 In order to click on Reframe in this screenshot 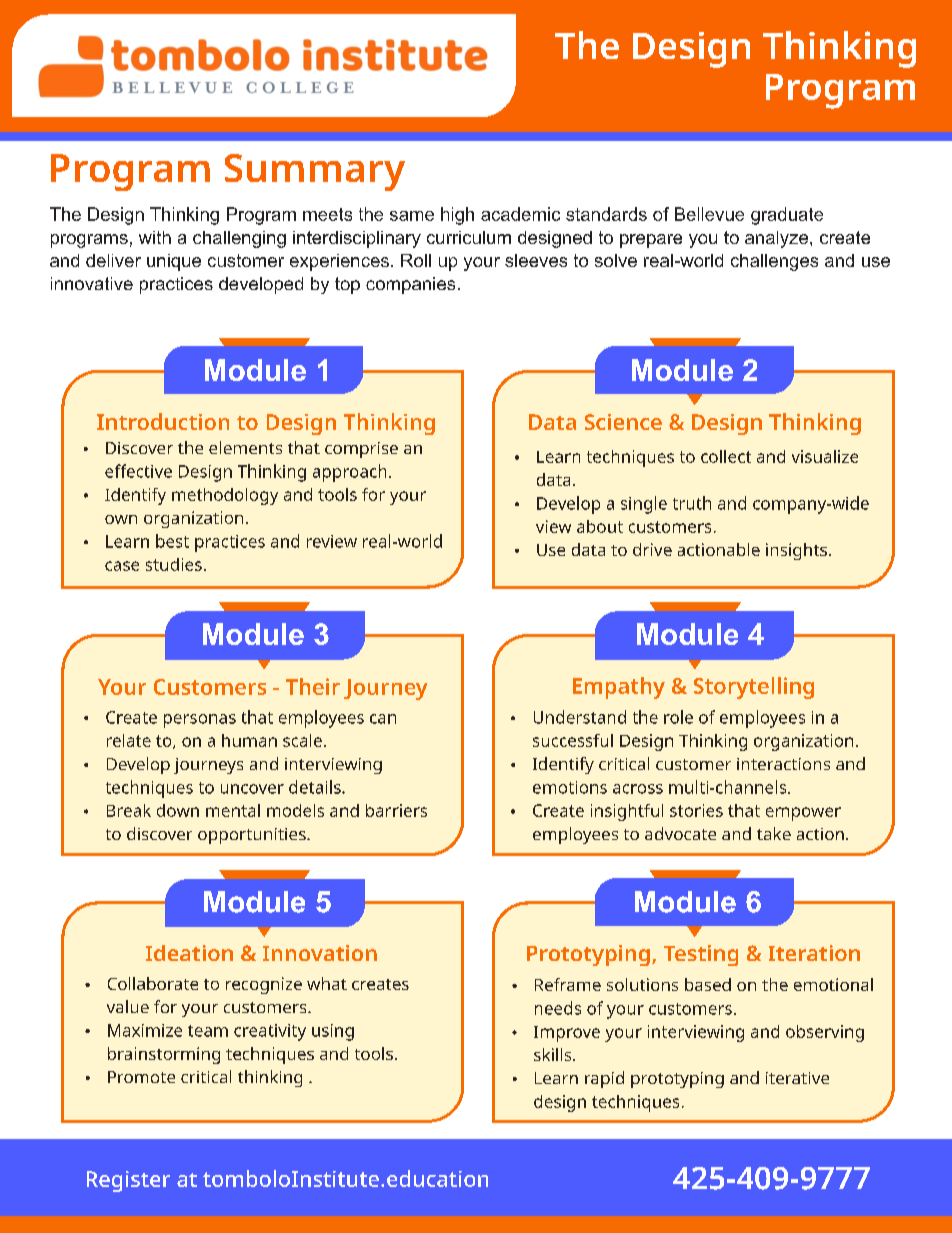, I will do `click(568, 984)`.
